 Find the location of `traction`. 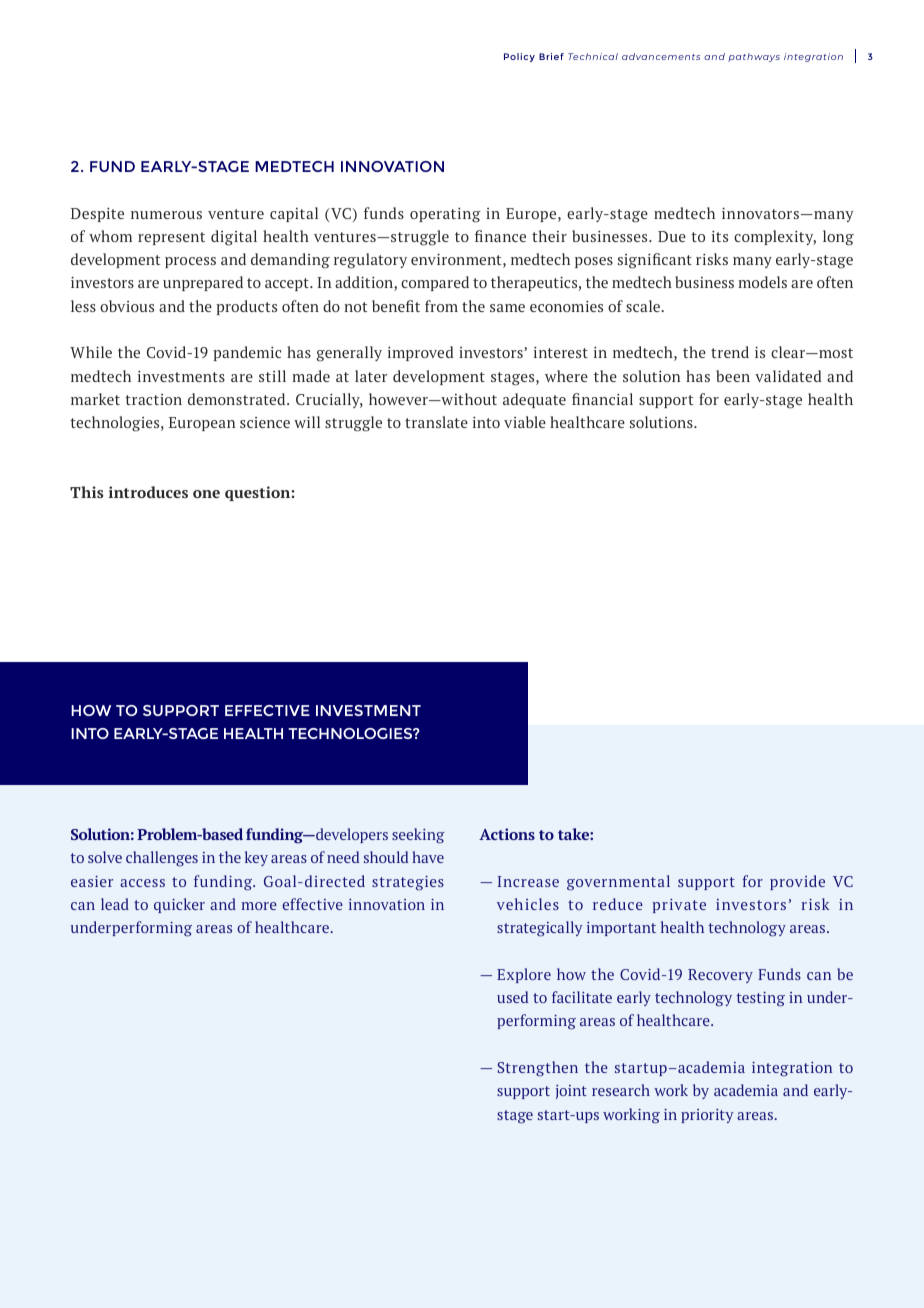

traction is located at coordinates (153, 399).
